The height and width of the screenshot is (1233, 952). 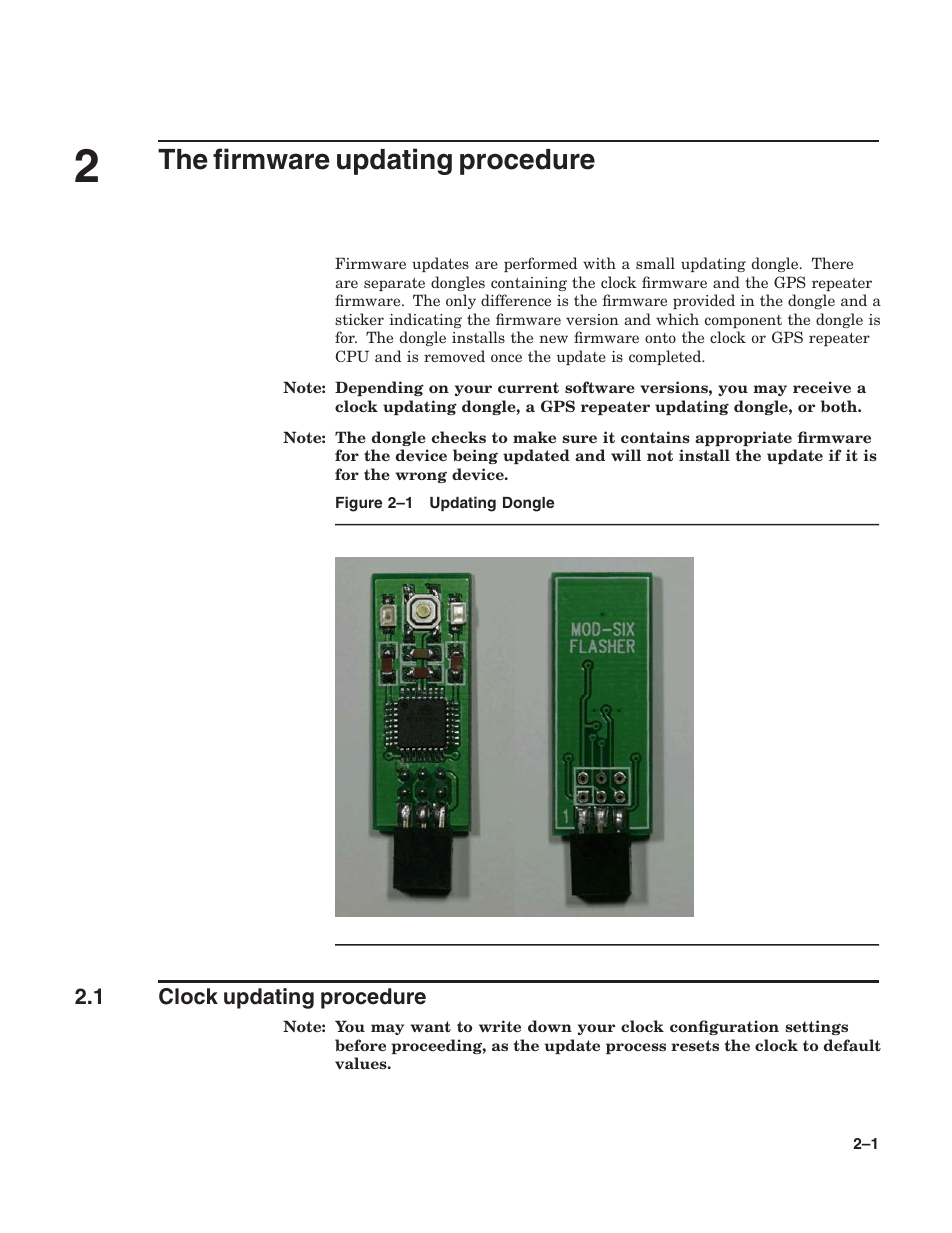 I want to click on with, so click(x=599, y=263).
